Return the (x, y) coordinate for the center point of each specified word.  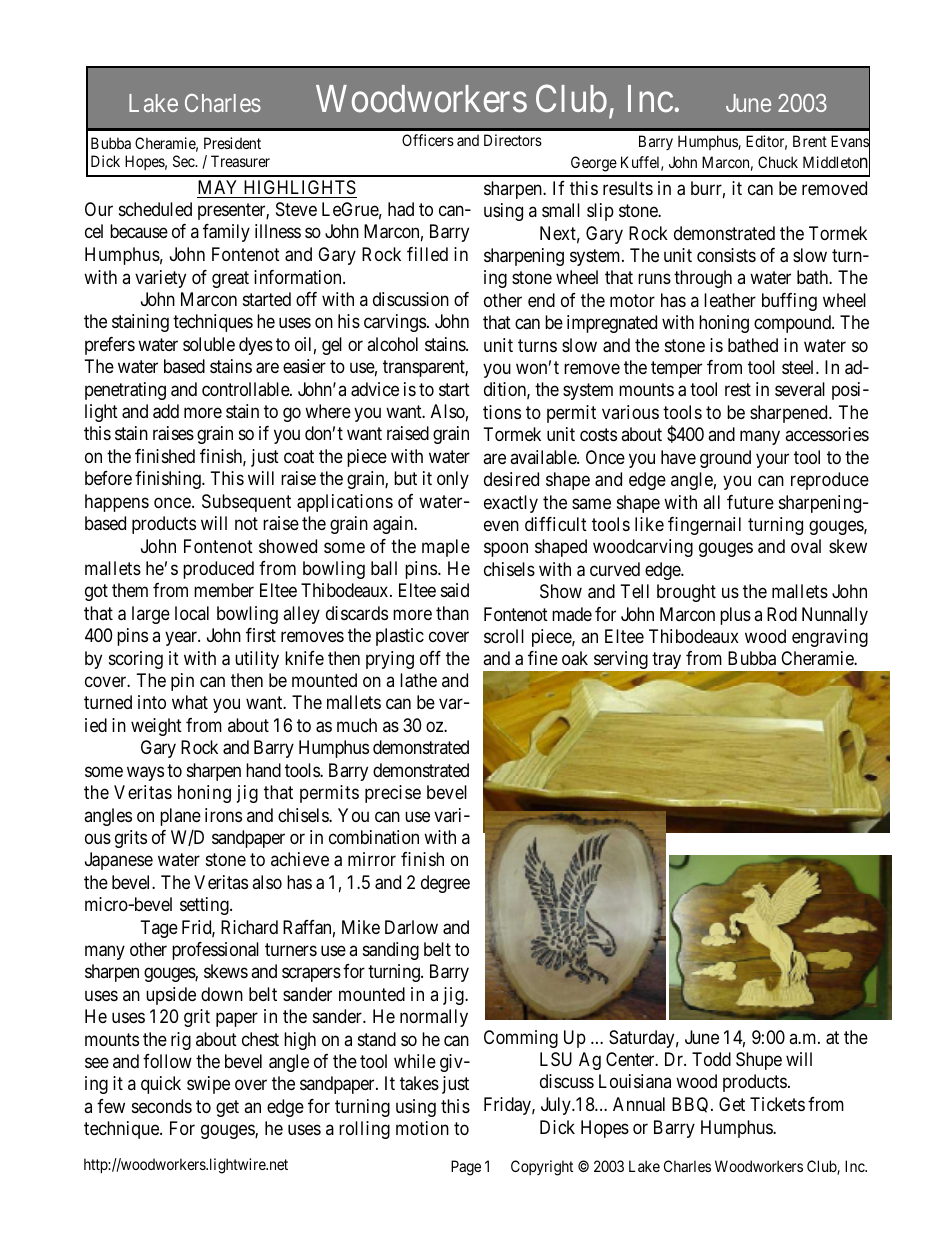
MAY (217, 187)
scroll (504, 636)
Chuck (778, 162)
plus (735, 616)
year (182, 639)
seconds (162, 1106)
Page (466, 1168)
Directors (513, 140)
